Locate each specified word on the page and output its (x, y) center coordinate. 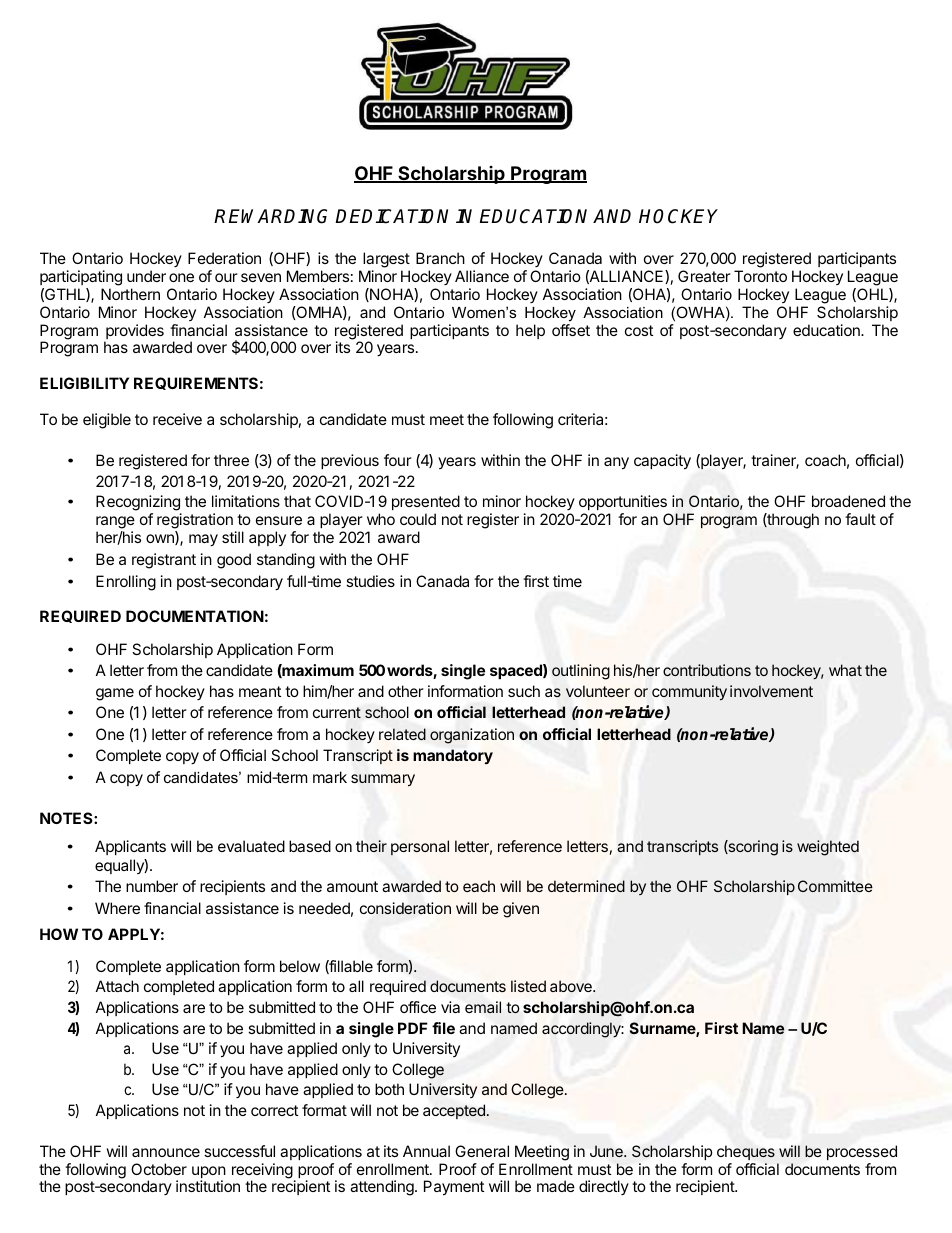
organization (472, 736)
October (159, 1169)
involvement (771, 691)
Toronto (760, 276)
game (115, 694)
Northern (130, 294)
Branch (440, 258)
